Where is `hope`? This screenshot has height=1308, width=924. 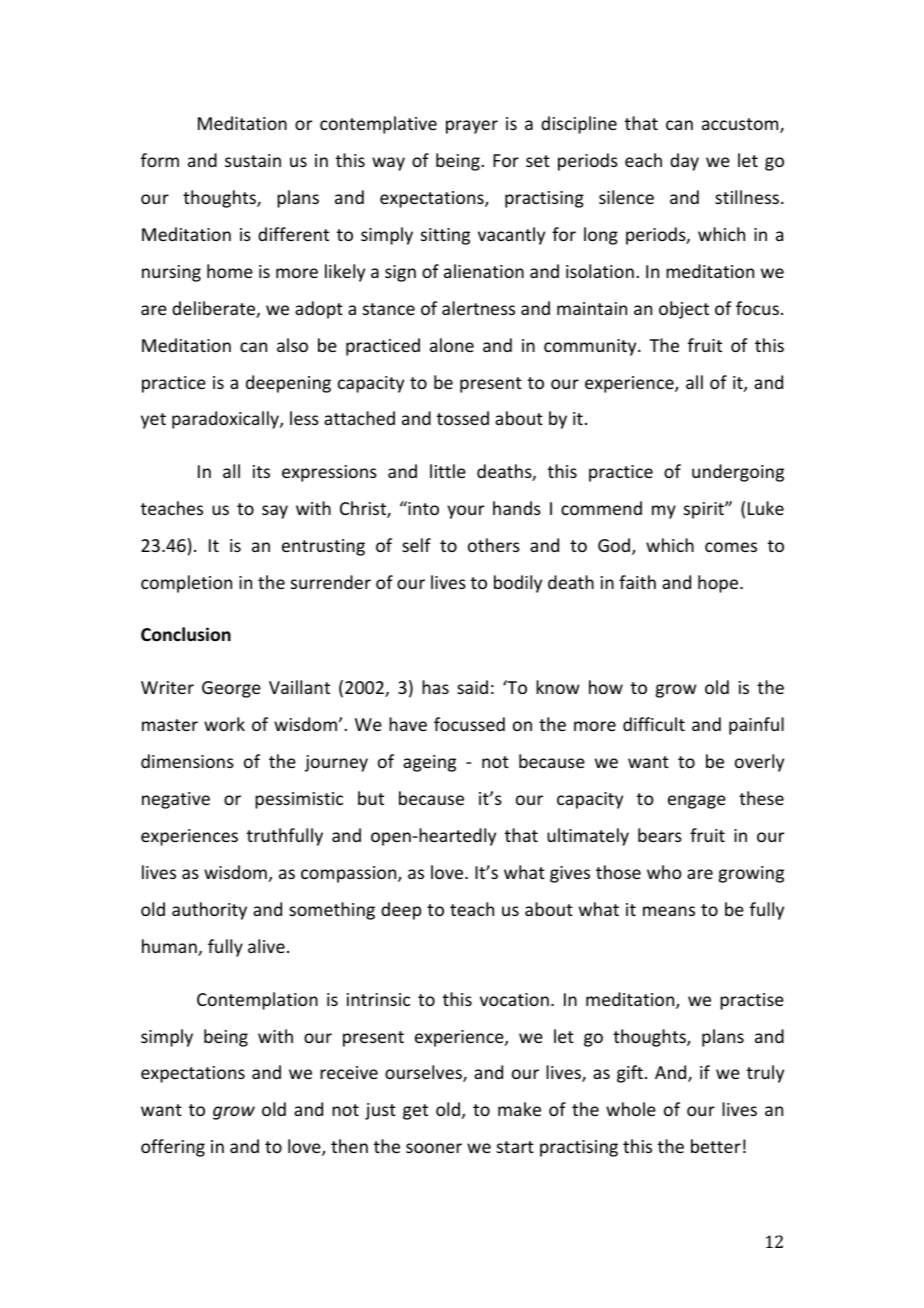 hope is located at coordinates (719, 584).
